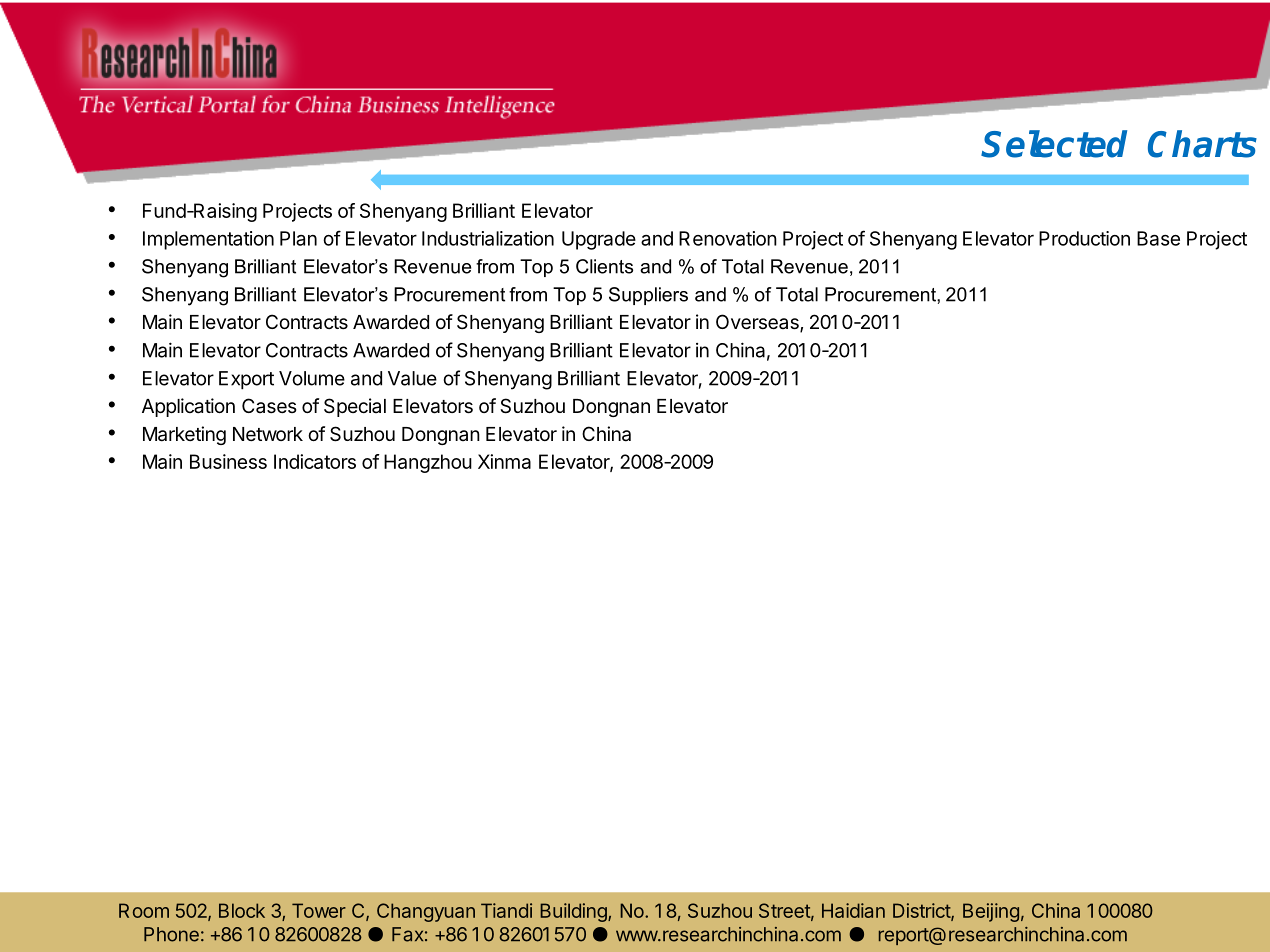  I want to click on Plan, so click(298, 238).
